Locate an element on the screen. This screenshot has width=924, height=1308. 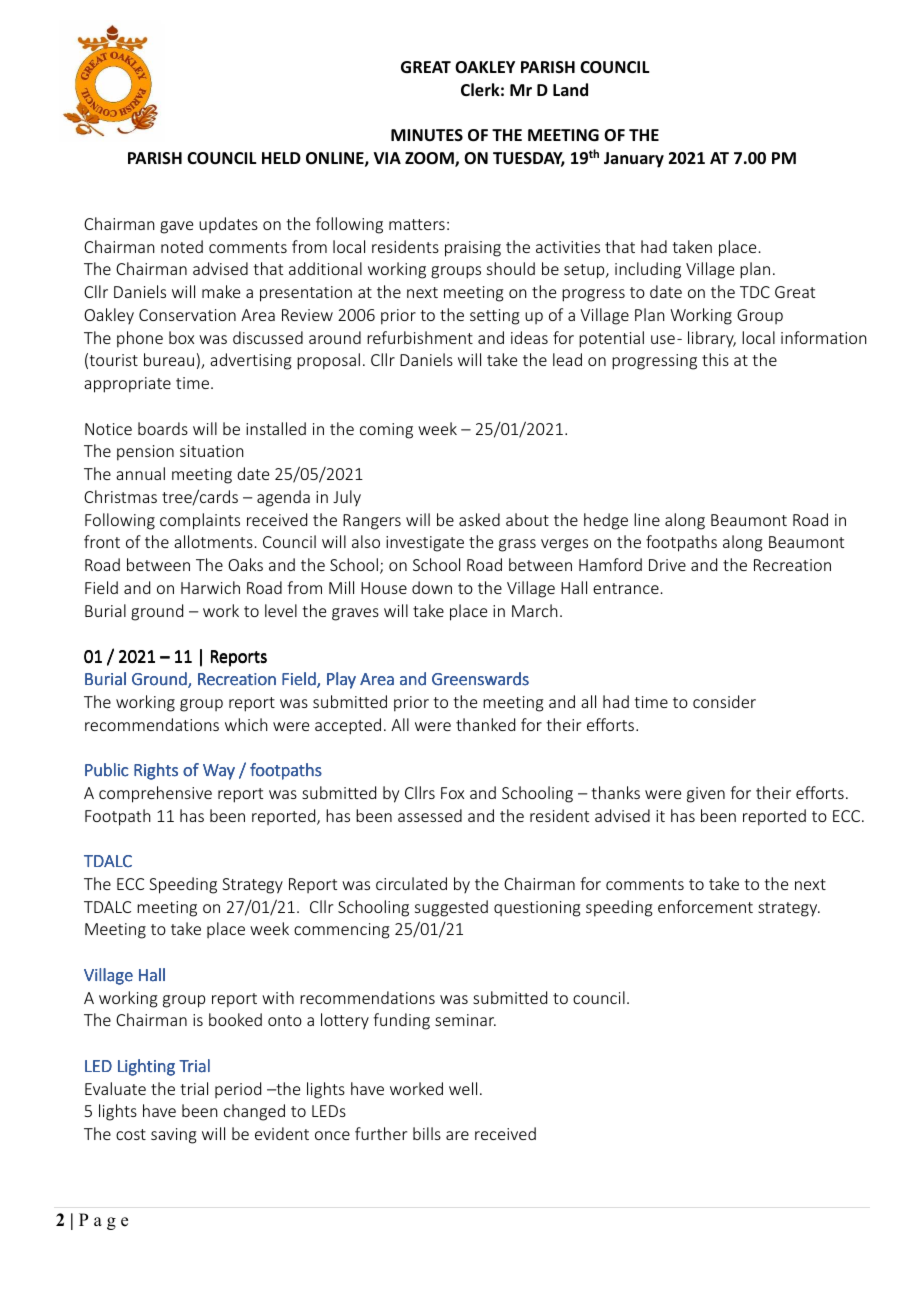
MINUTES is located at coordinates (427, 135).
